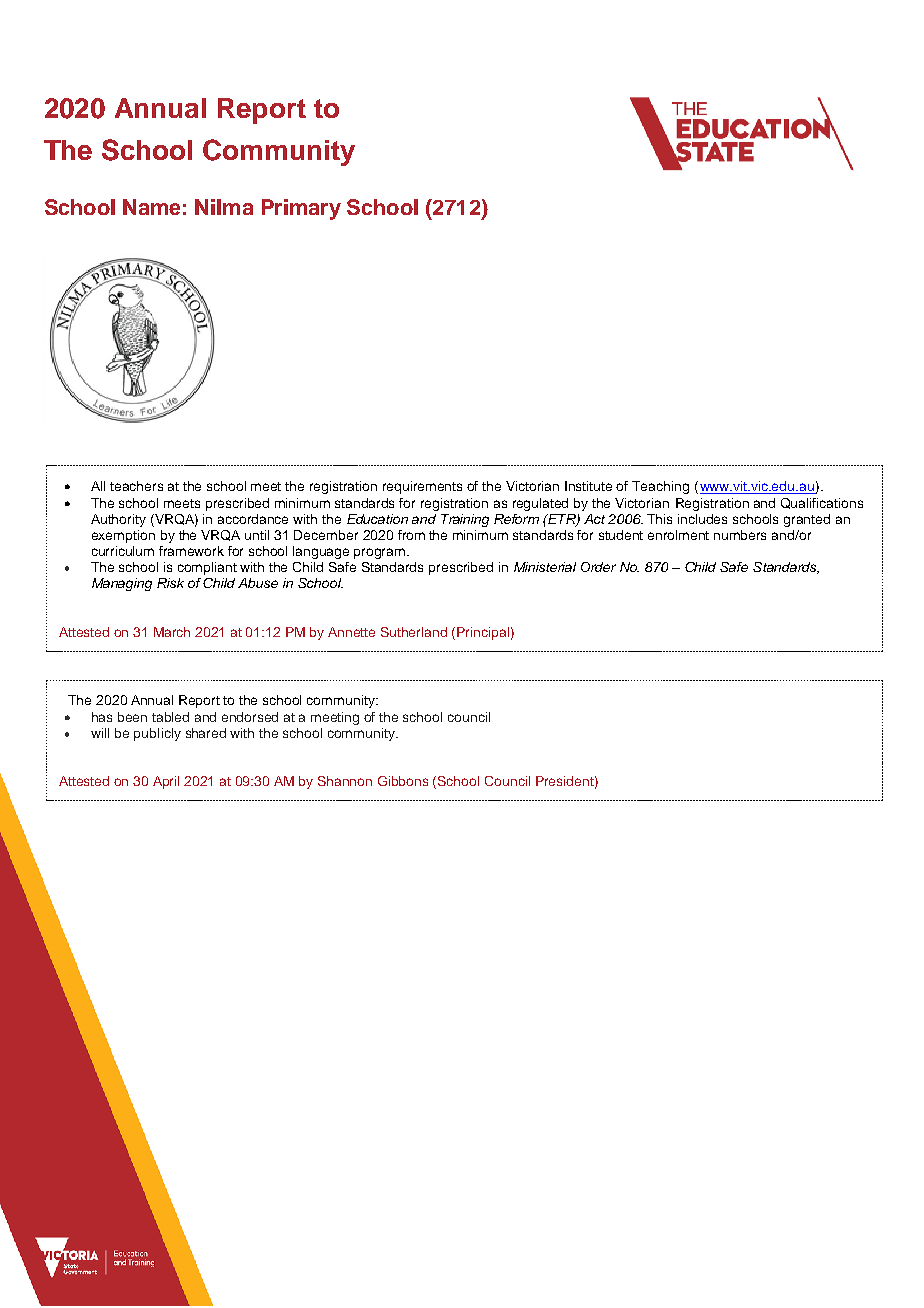 This screenshot has height=1308, width=924. Describe the element at coordinates (151, 207) in the screenshot. I see `Name` at that location.
